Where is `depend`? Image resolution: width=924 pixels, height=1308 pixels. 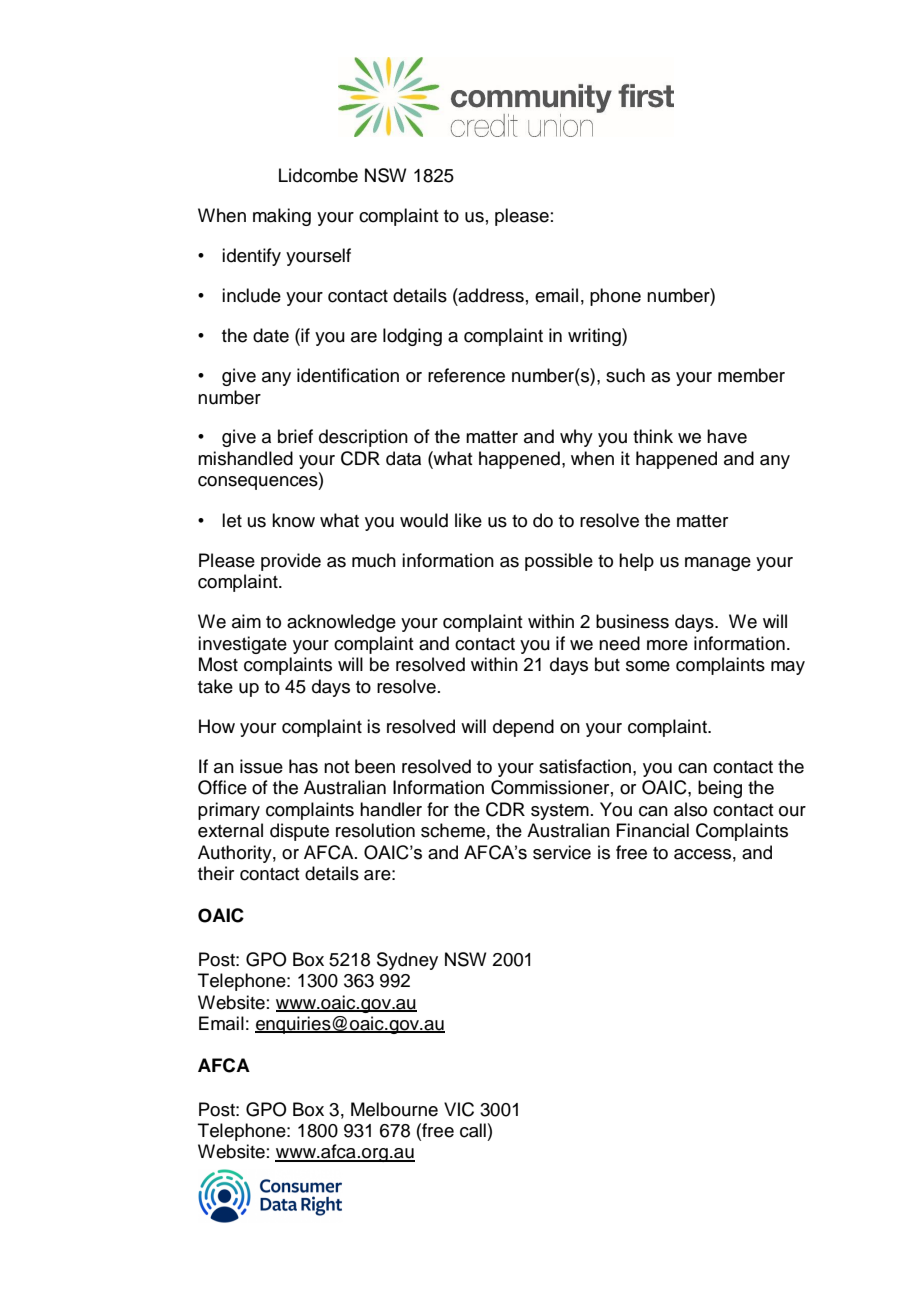 depend is located at coordinates (523, 728).
